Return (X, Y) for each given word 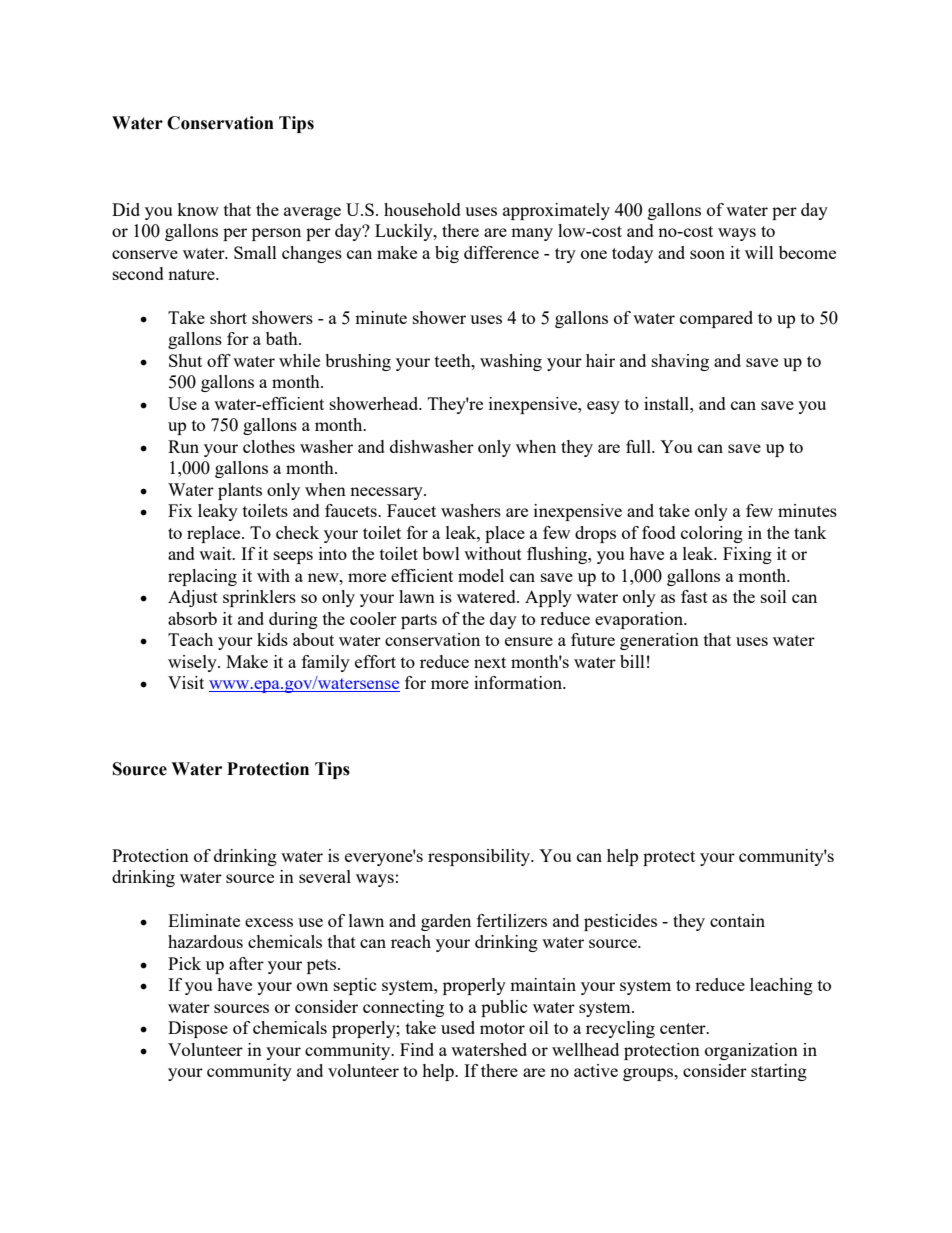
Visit (186, 682)
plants (240, 491)
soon (707, 254)
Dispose (198, 1029)
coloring (712, 534)
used (458, 1027)
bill (632, 661)
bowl (441, 553)
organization (751, 1051)
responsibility (480, 857)
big (447, 254)
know (198, 209)
